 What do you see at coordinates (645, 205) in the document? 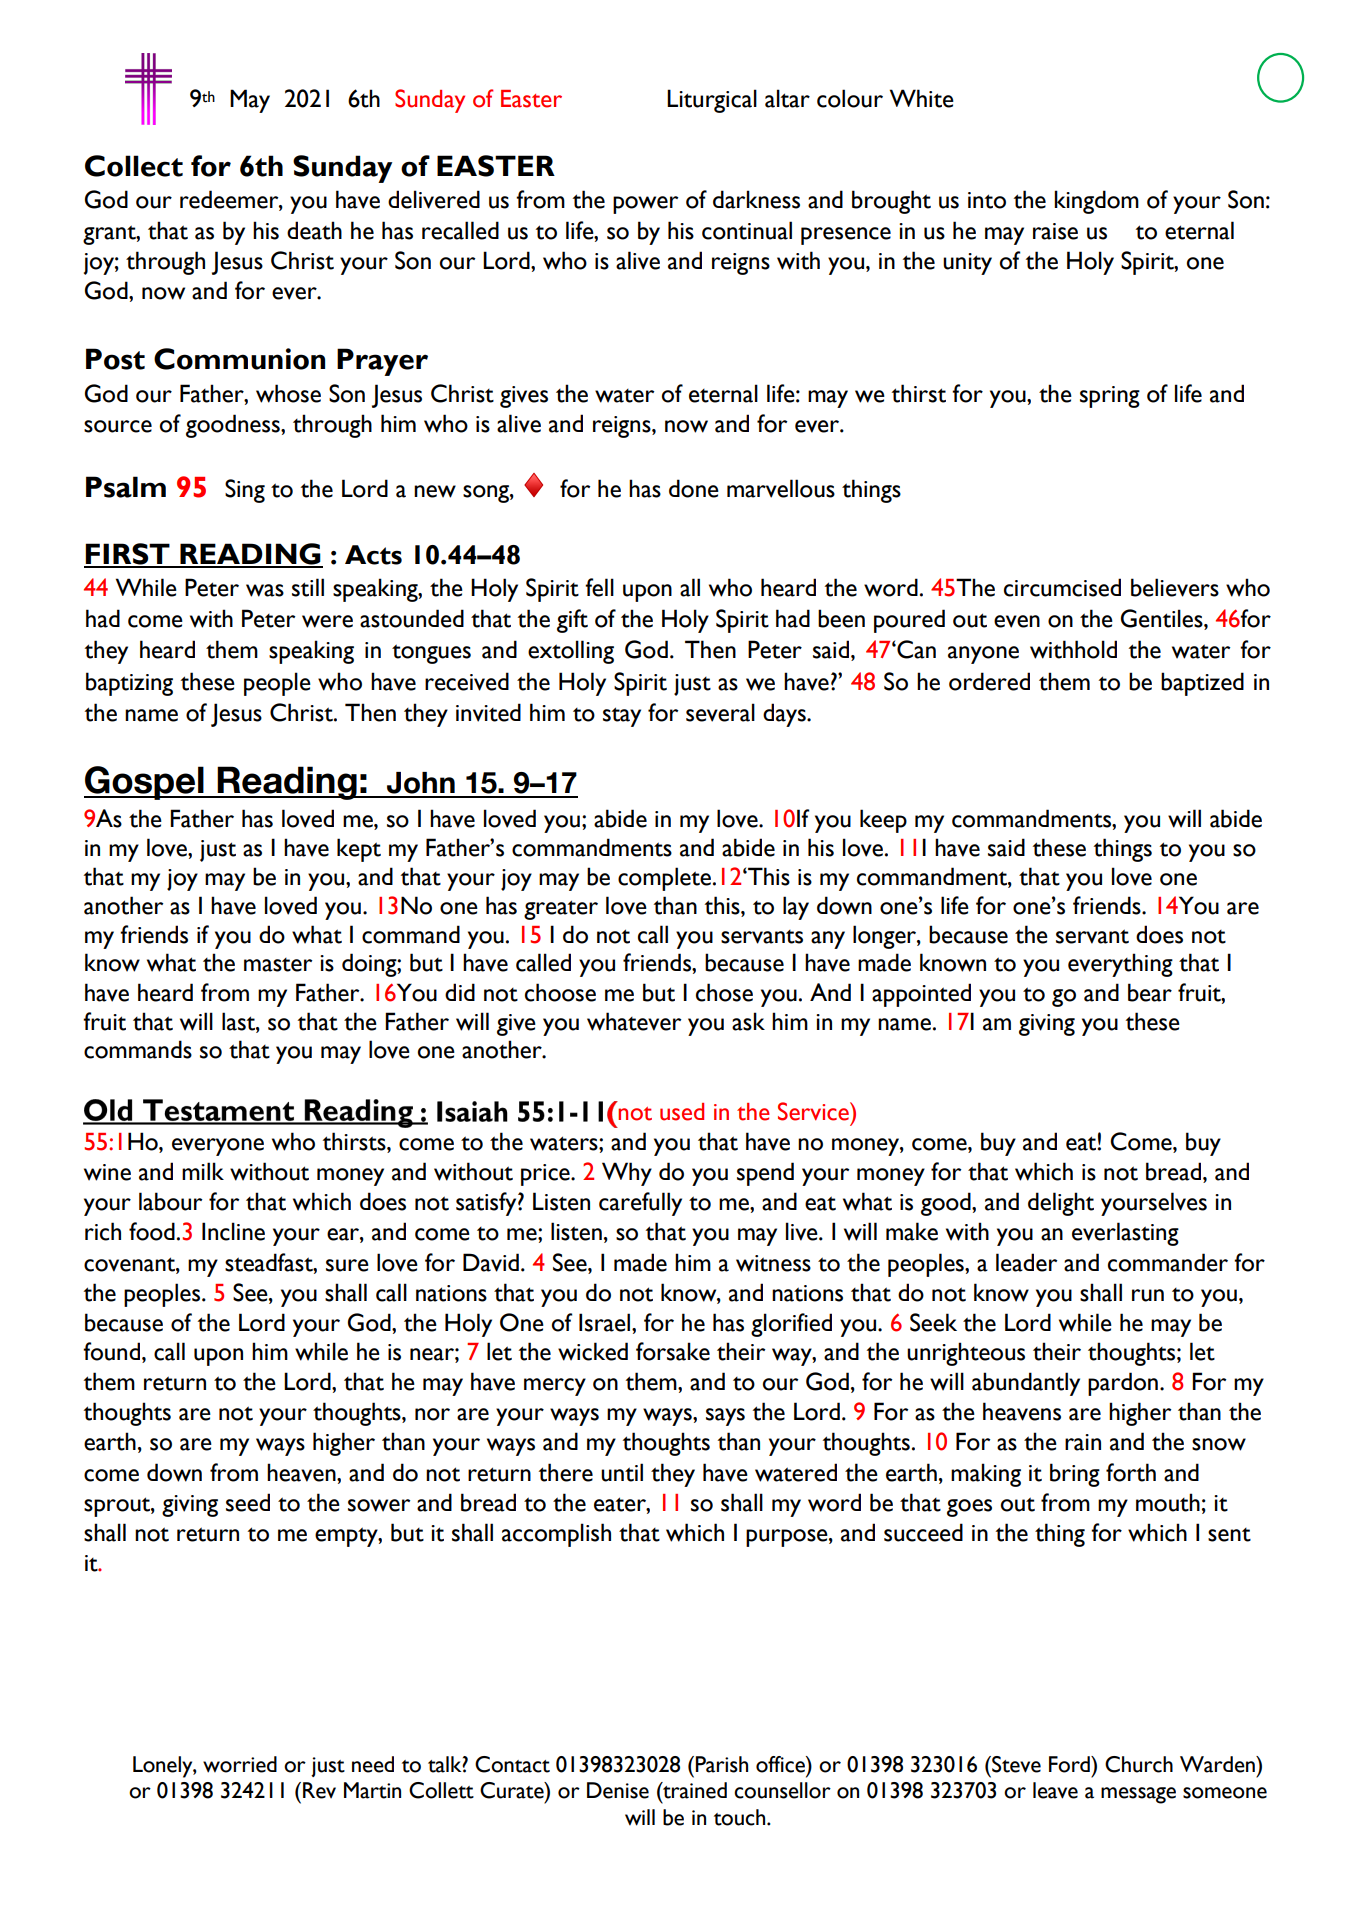
I see `power` at bounding box center [645, 205].
